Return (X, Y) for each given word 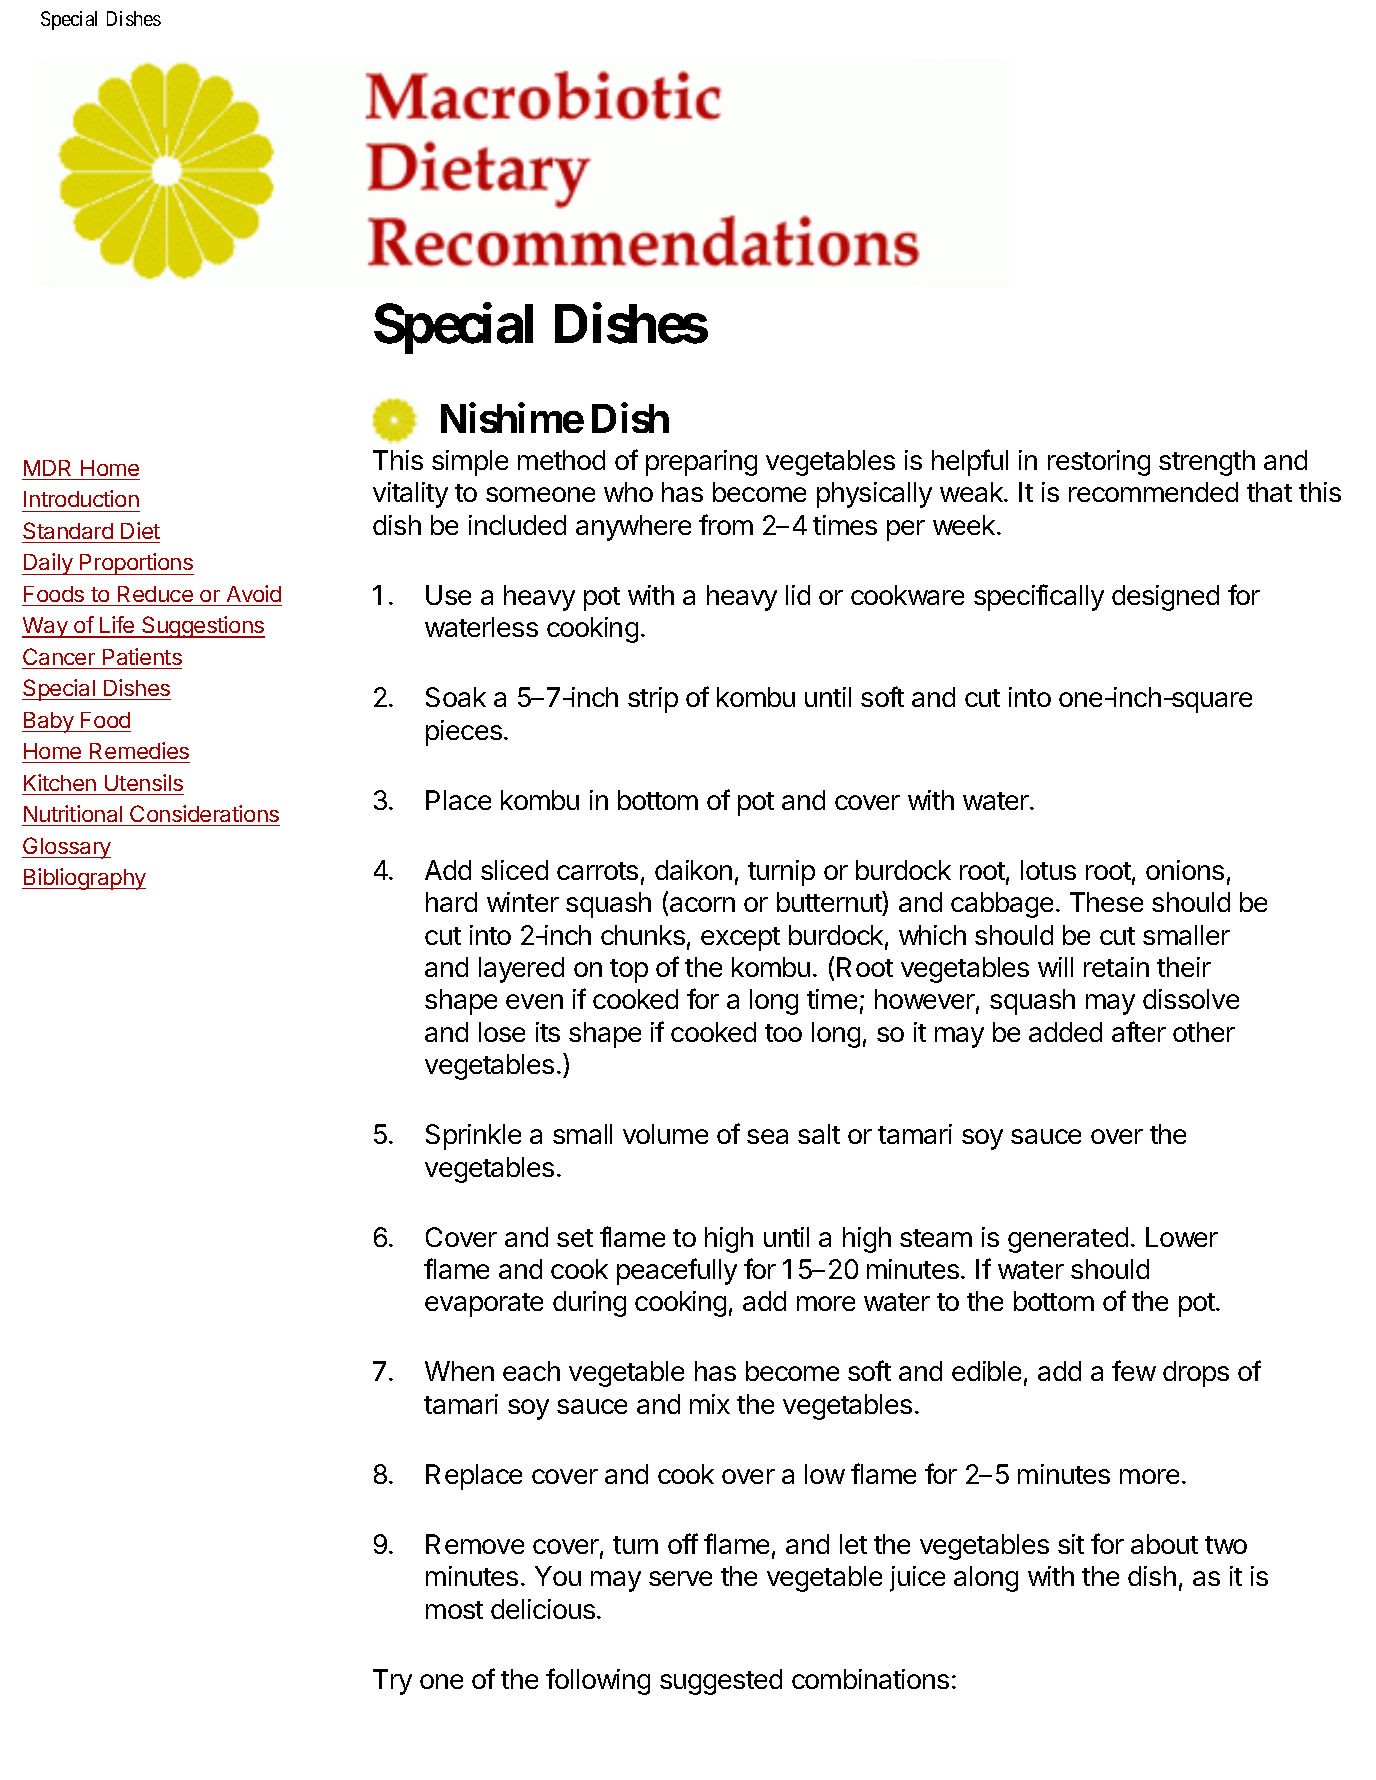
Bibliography (84, 879)
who (628, 492)
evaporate (484, 1305)
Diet (140, 530)
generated (1068, 1240)
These (1106, 902)
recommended (1153, 492)
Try (392, 1682)
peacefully (677, 1271)
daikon (693, 870)
